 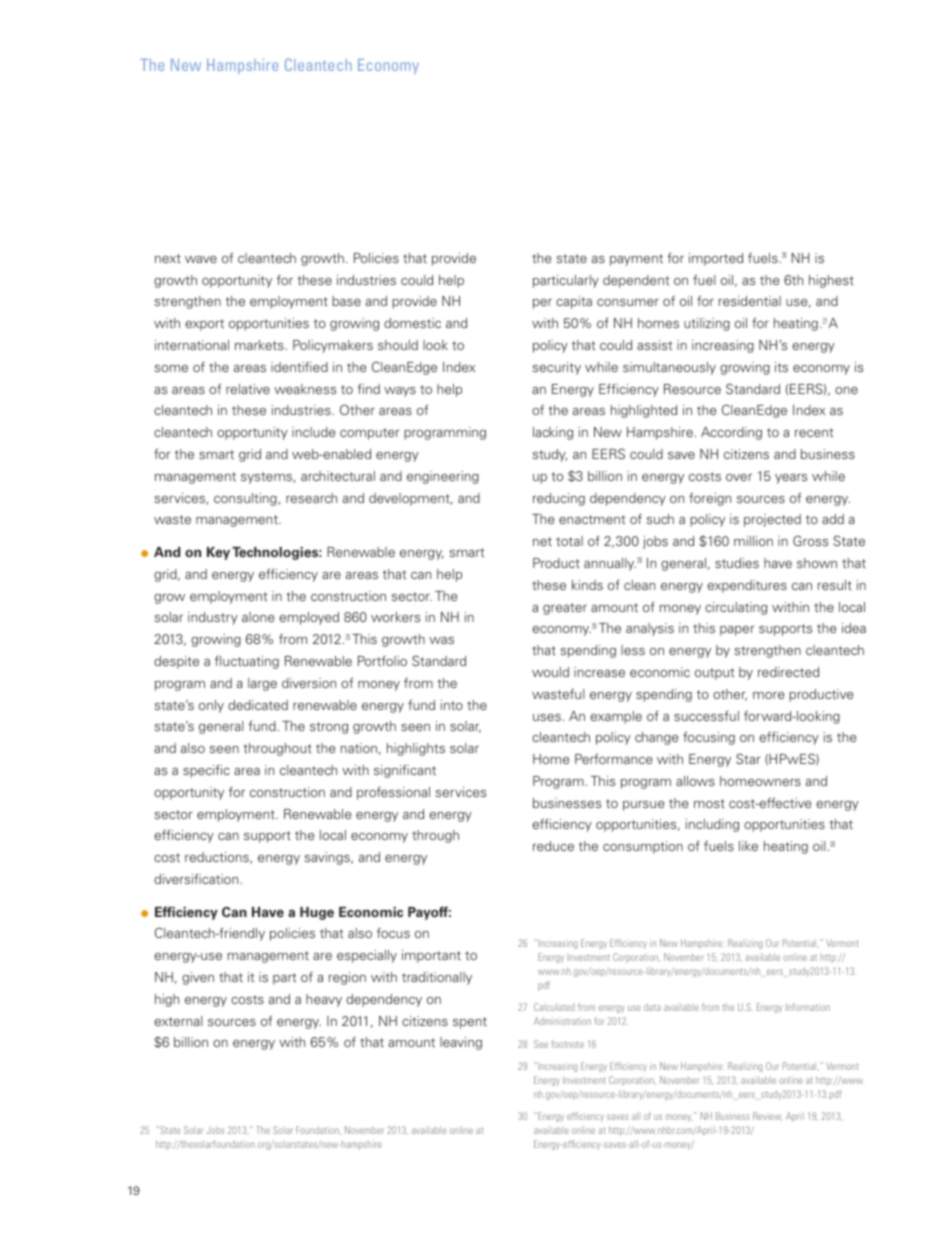 What do you see at coordinates (791, 479) in the page?
I see `years` at bounding box center [791, 479].
